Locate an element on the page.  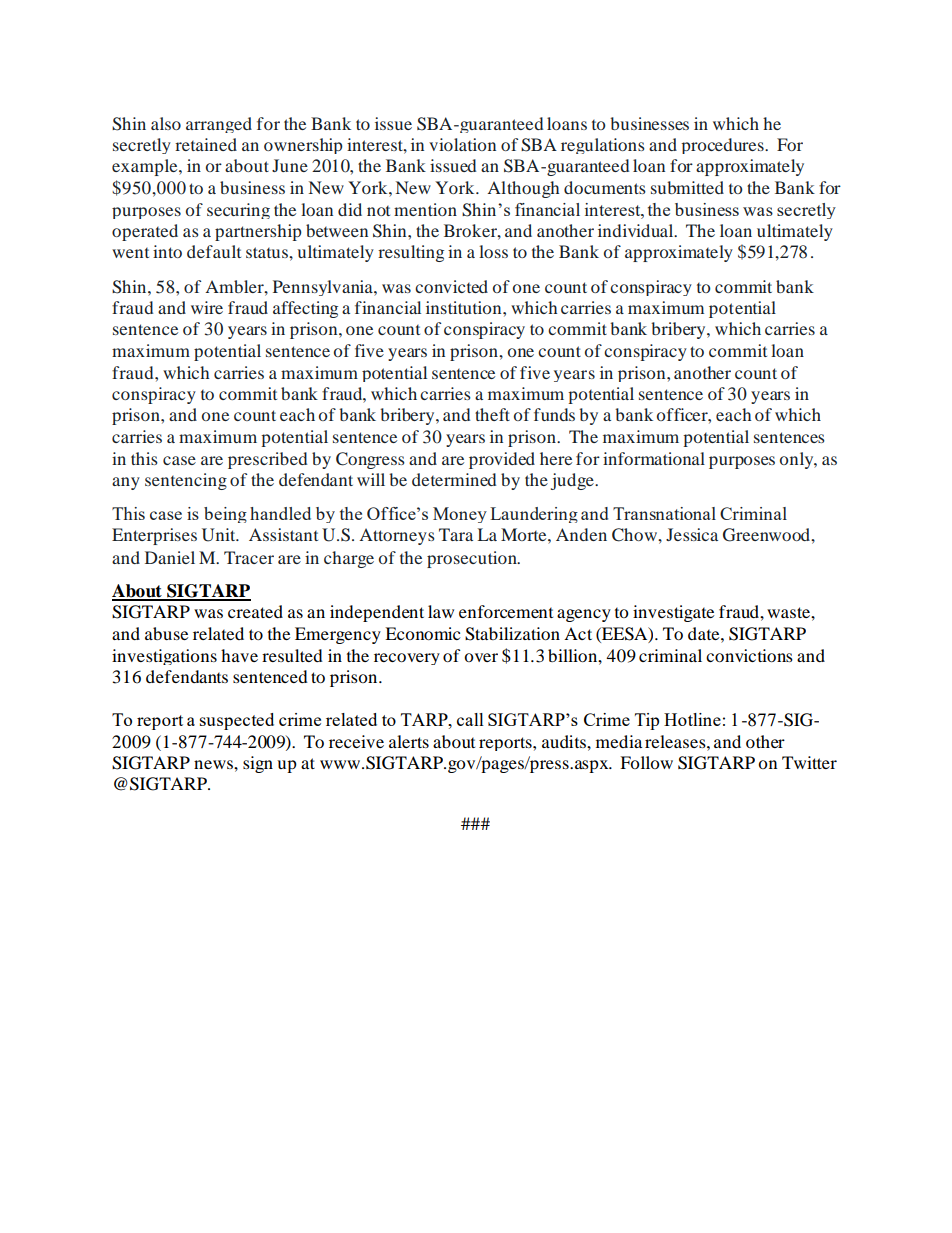
law is located at coordinates (441, 611).
